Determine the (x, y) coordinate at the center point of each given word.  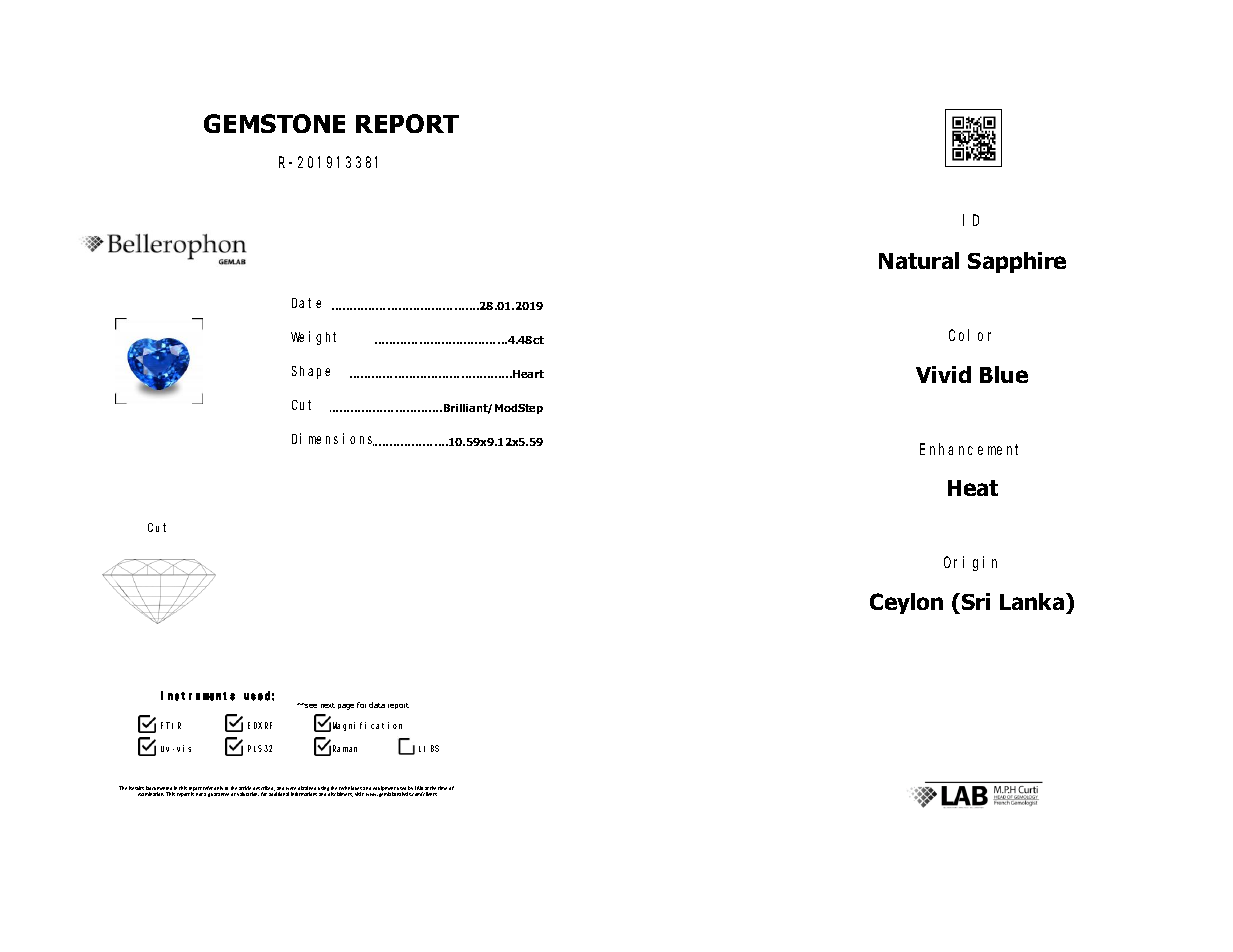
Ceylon (906, 603)
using (323, 788)
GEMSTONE (274, 123)
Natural (919, 260)
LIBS (429, 748)
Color (970, 335)
